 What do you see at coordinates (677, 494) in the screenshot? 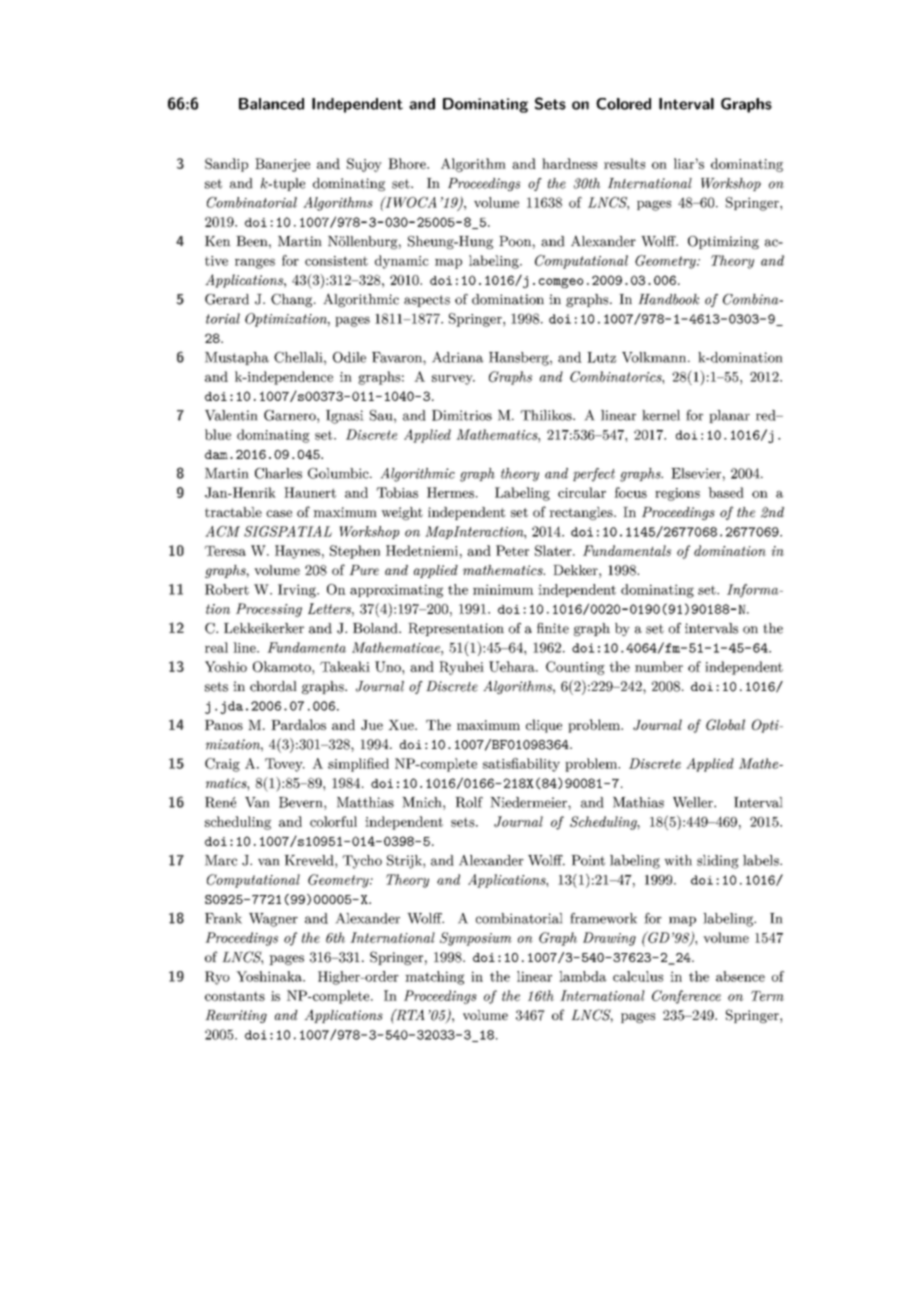
I see `regions` at bounding box center [677, 494].
